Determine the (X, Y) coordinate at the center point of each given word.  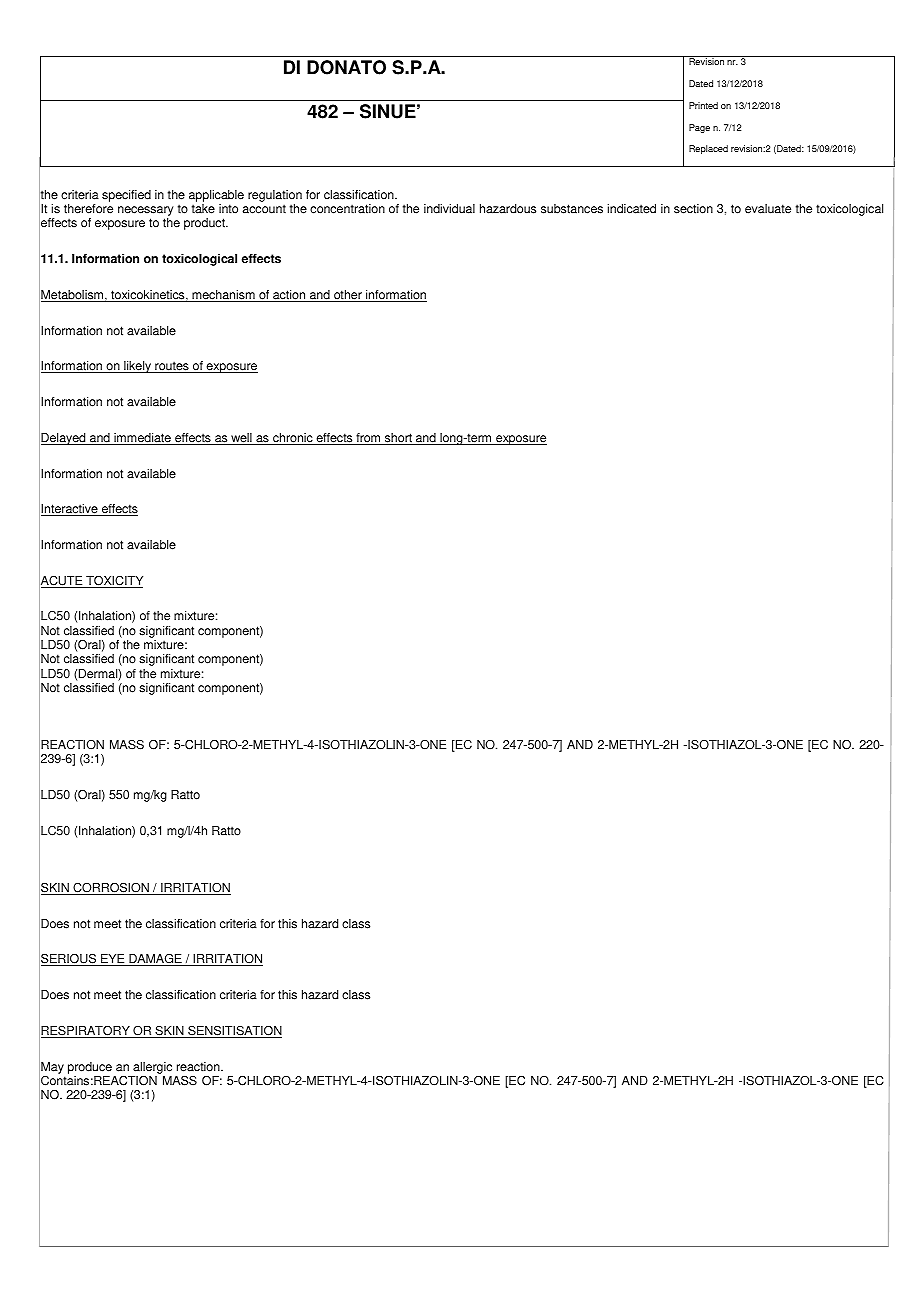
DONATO (346, 67)
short (398, 439)
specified (126, 196)
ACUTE (62, 581)
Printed (703, 105)
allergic (152, 1069)
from (368, 439)
